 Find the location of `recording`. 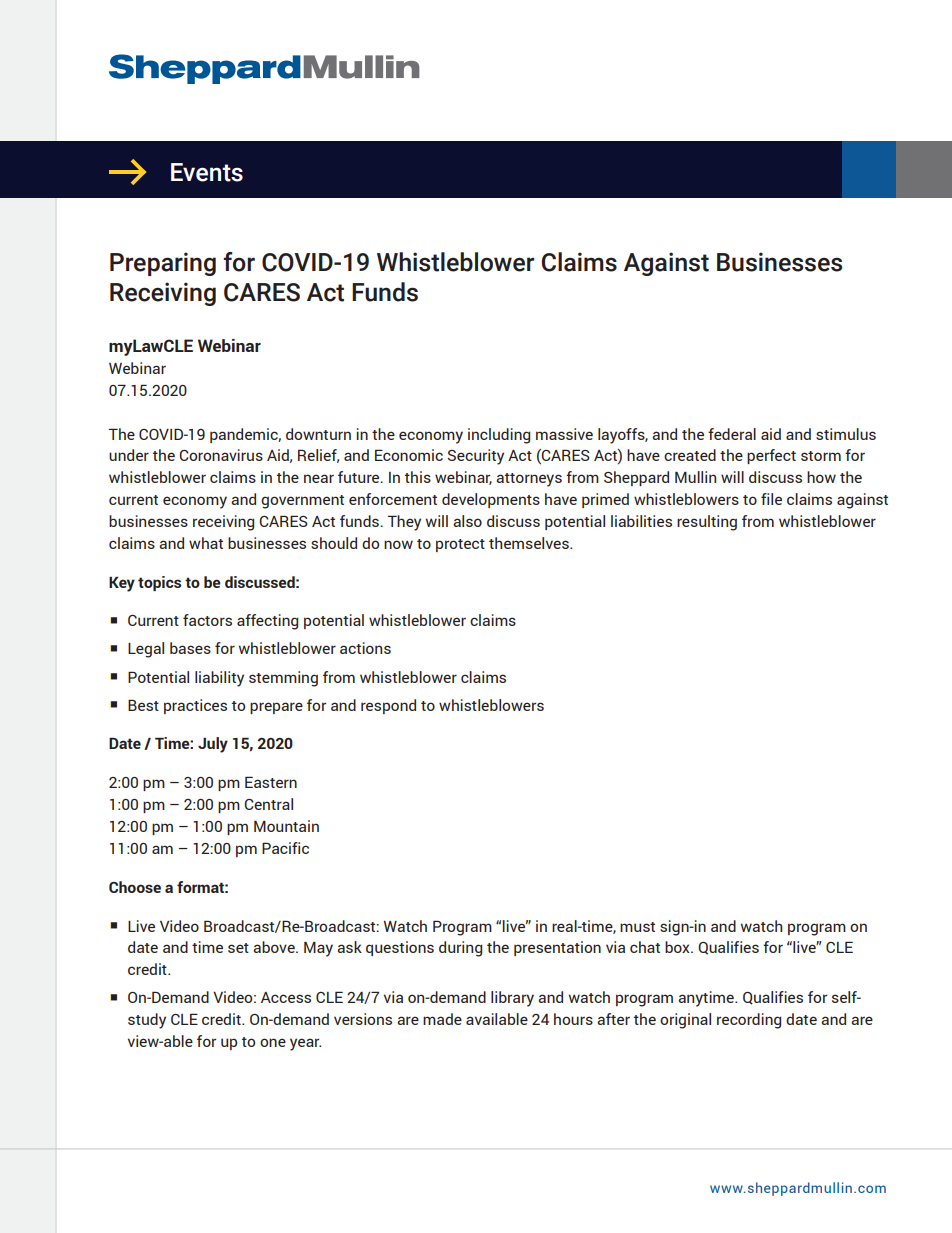

recording is located at coordinates (749, 1021).
